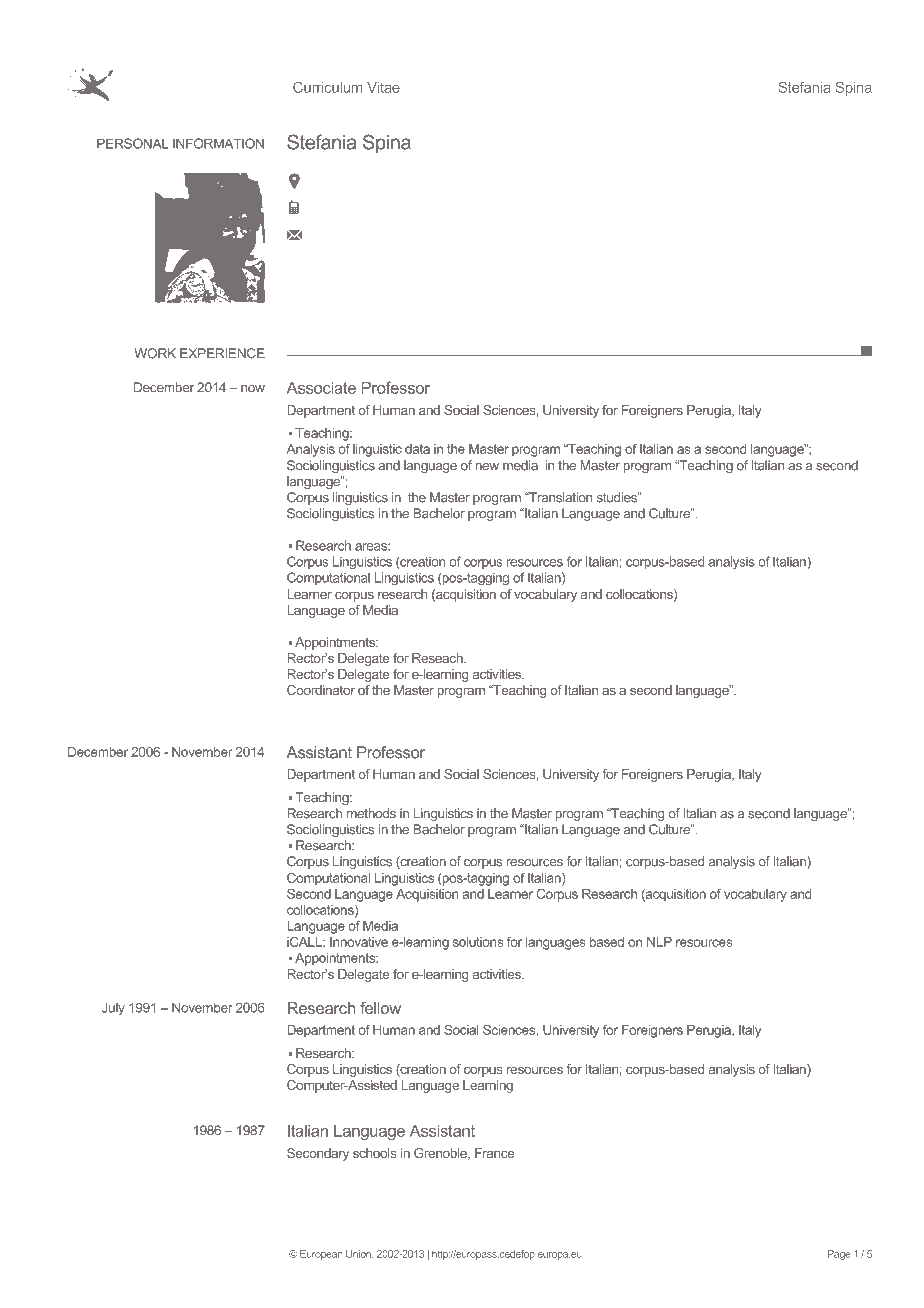 The height and width of the screenshot is (1308, 924). I want to click on Vitae, so click(383, 87).
